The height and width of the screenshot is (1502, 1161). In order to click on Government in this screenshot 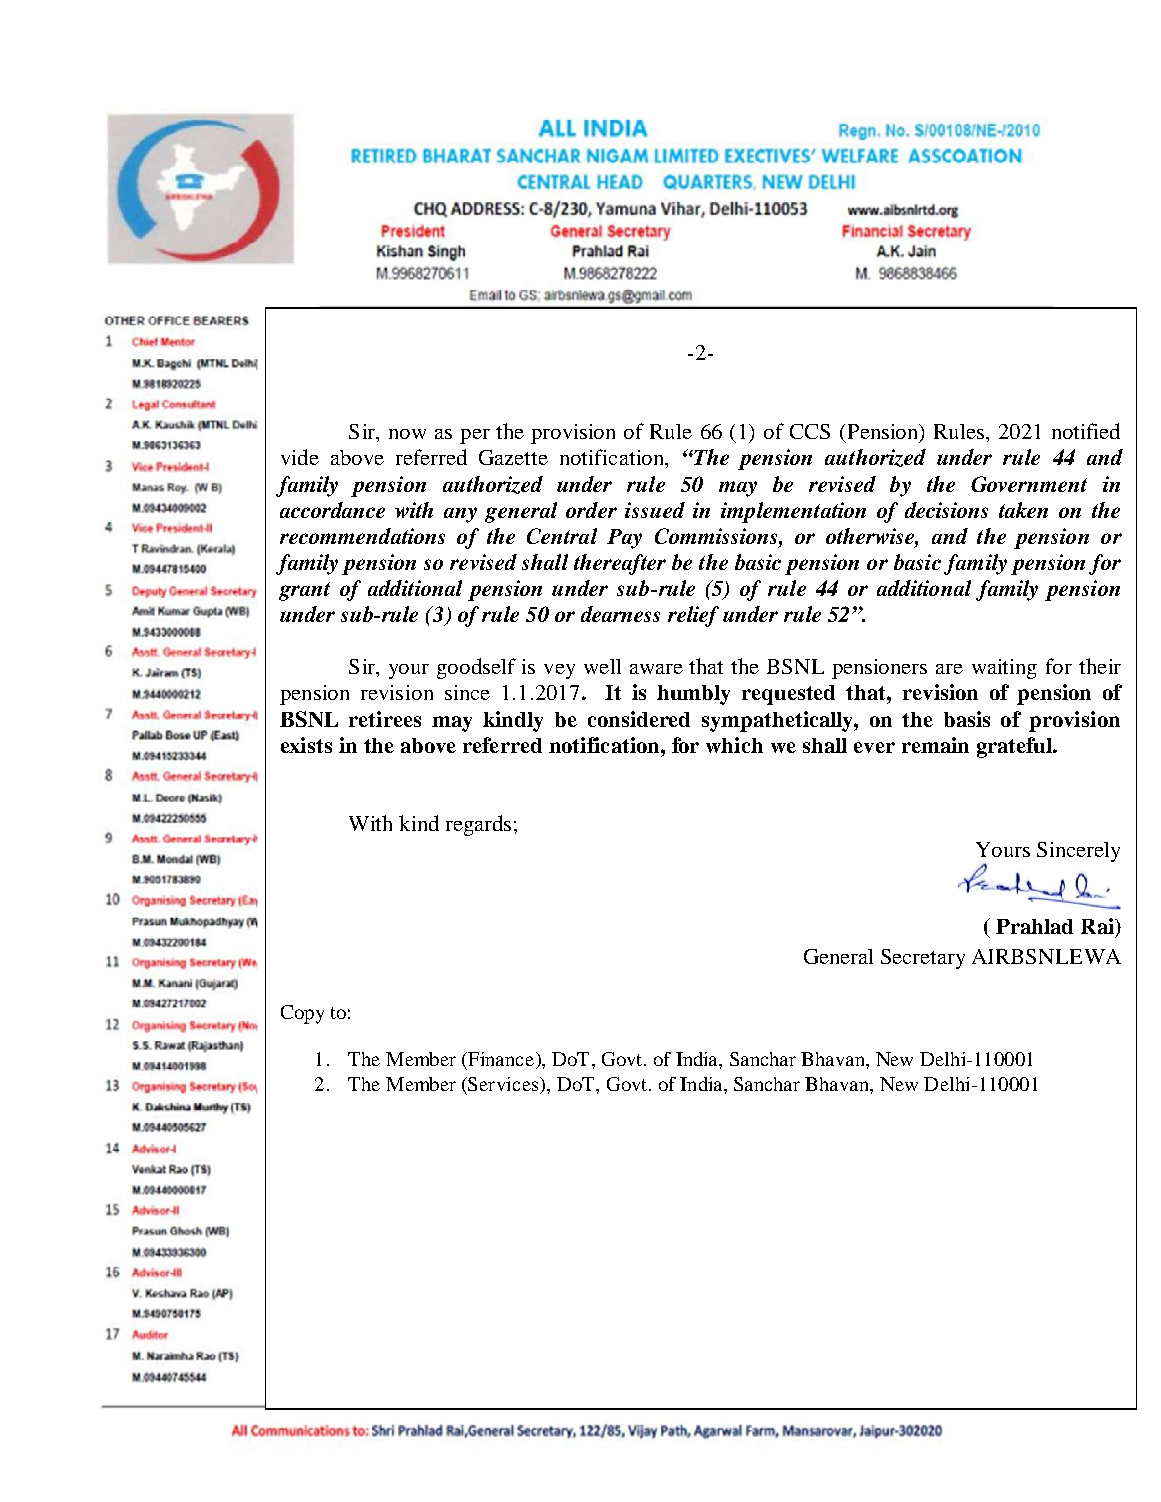, I will do `click(1029, 484)`.
